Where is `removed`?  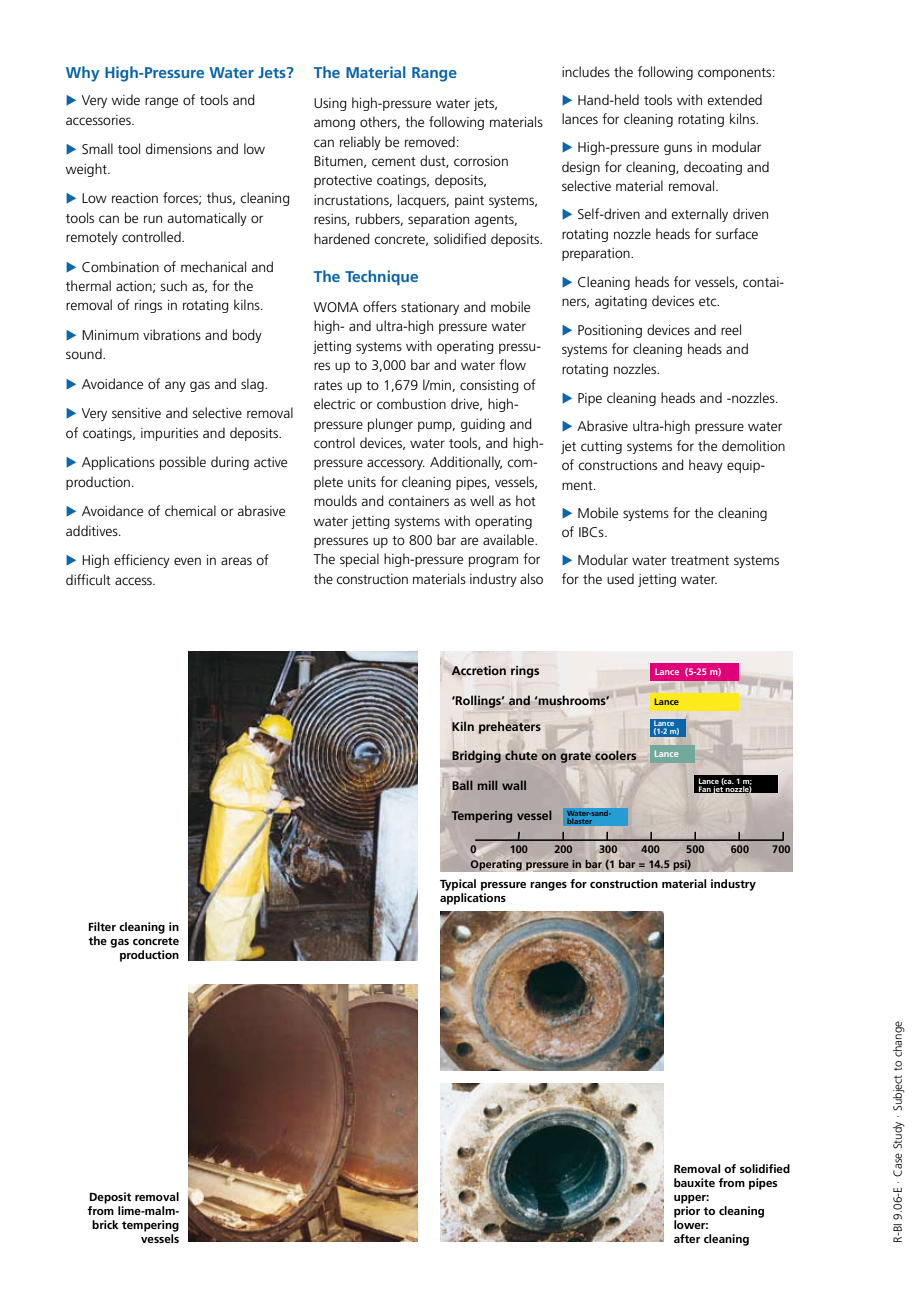 removed is located at coordinates (430, 141).
